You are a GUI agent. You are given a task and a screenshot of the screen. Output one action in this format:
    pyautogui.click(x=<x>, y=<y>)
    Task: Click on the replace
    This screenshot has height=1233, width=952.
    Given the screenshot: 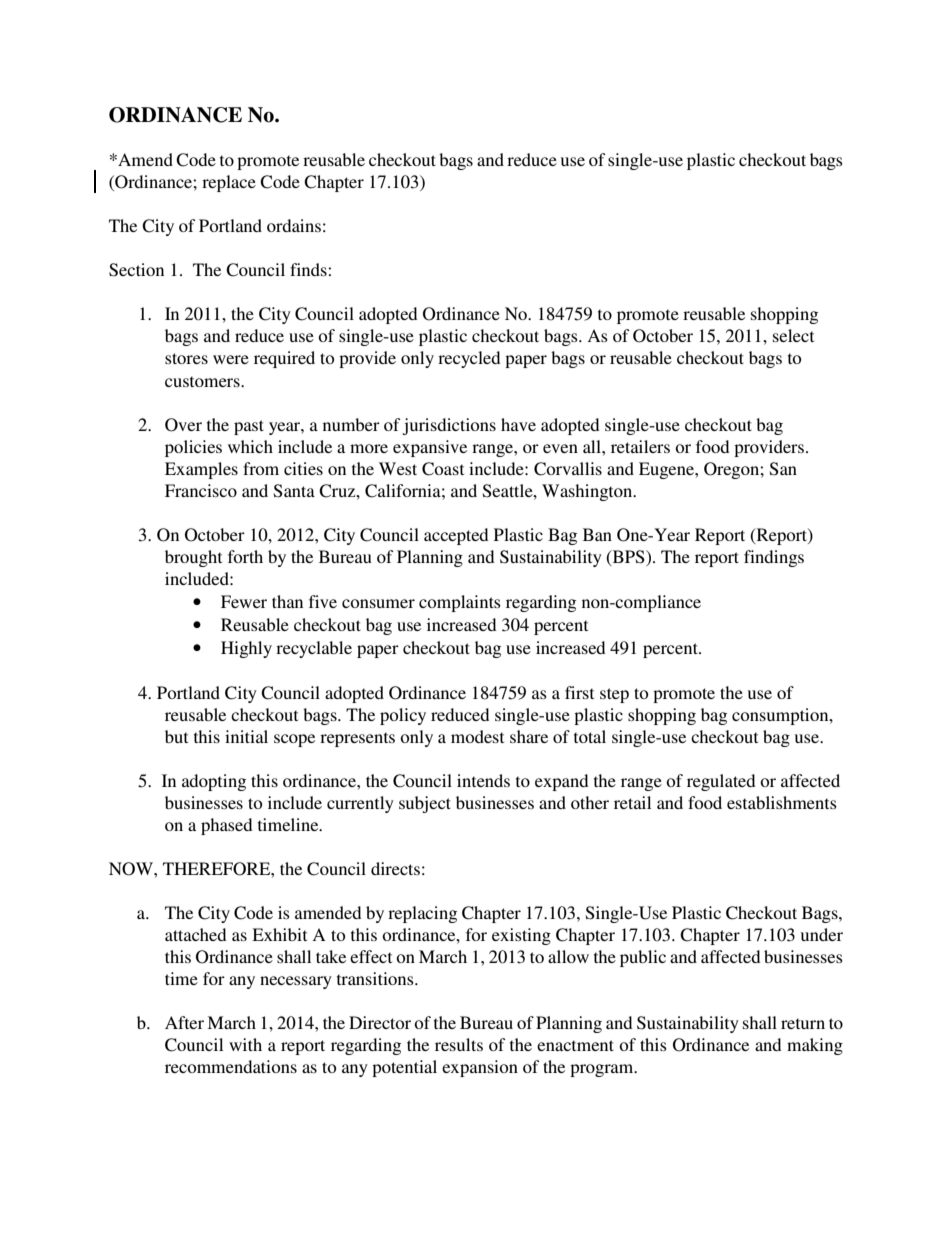 What is the action you would take?
    pyautogui.click(x=229, y=183)
